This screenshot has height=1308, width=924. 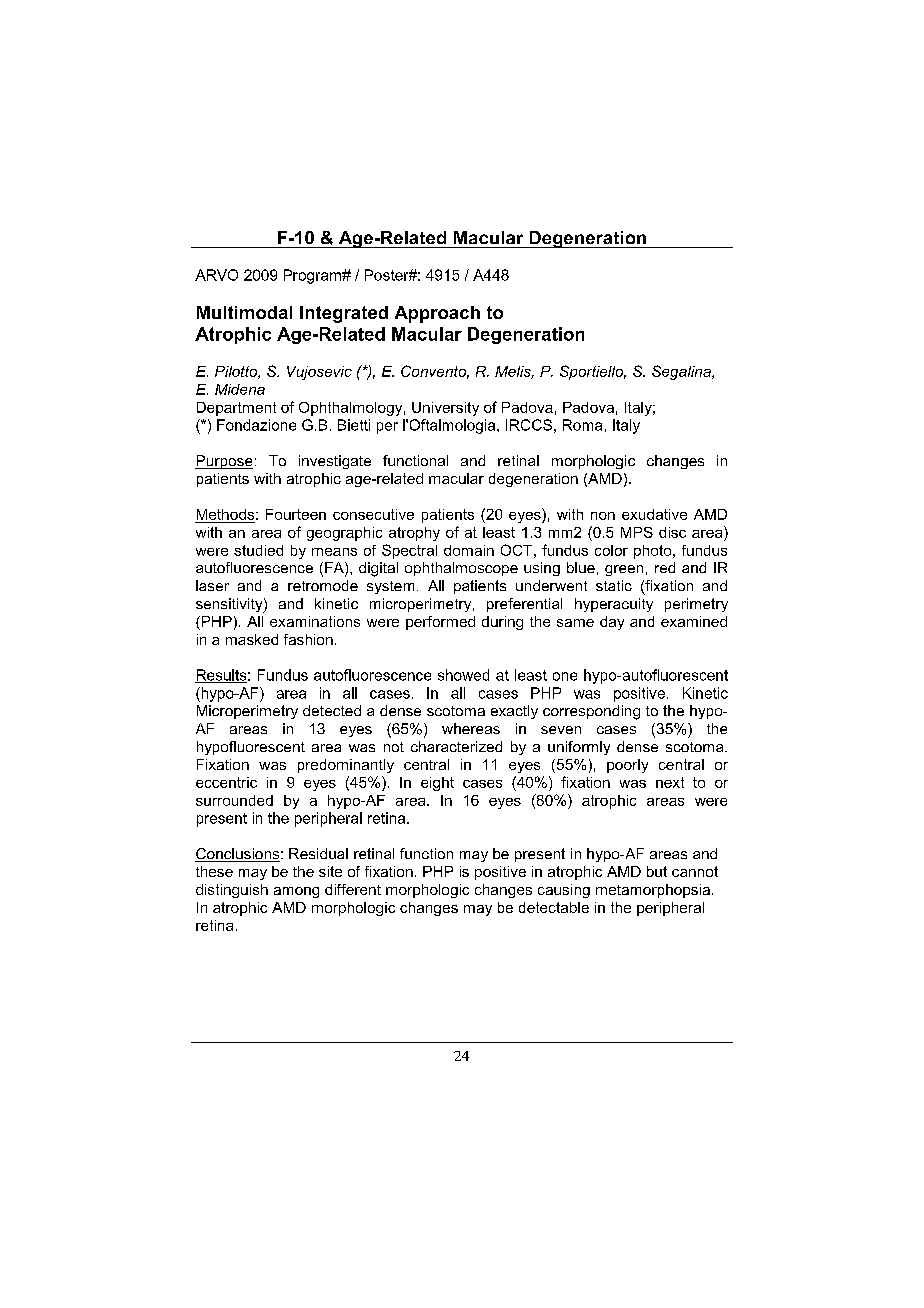 I want to click on ophthalmoscope, so click(x=461, y=569).
